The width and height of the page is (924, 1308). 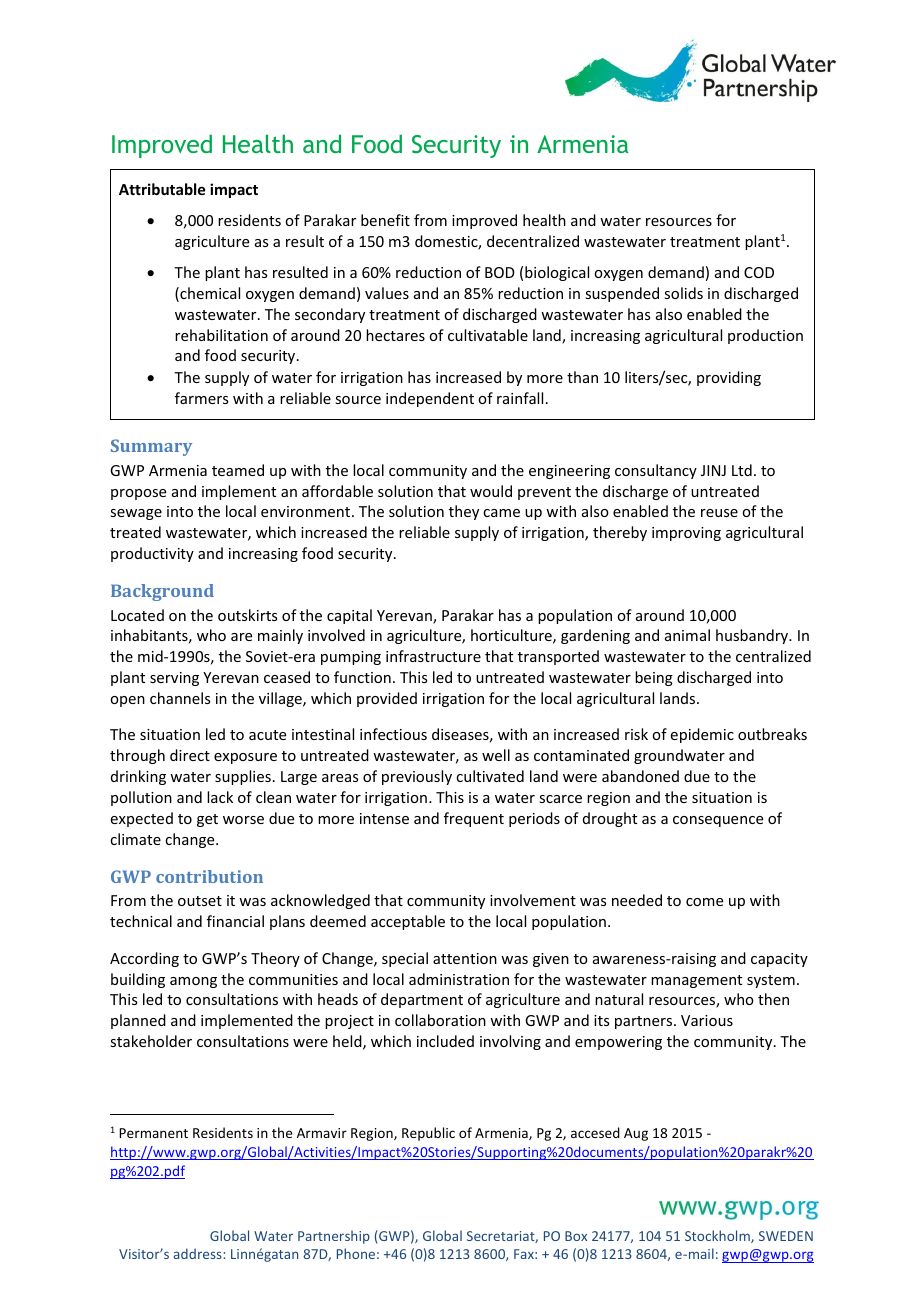 I want to click on COD, so click(x=759, y=272).
